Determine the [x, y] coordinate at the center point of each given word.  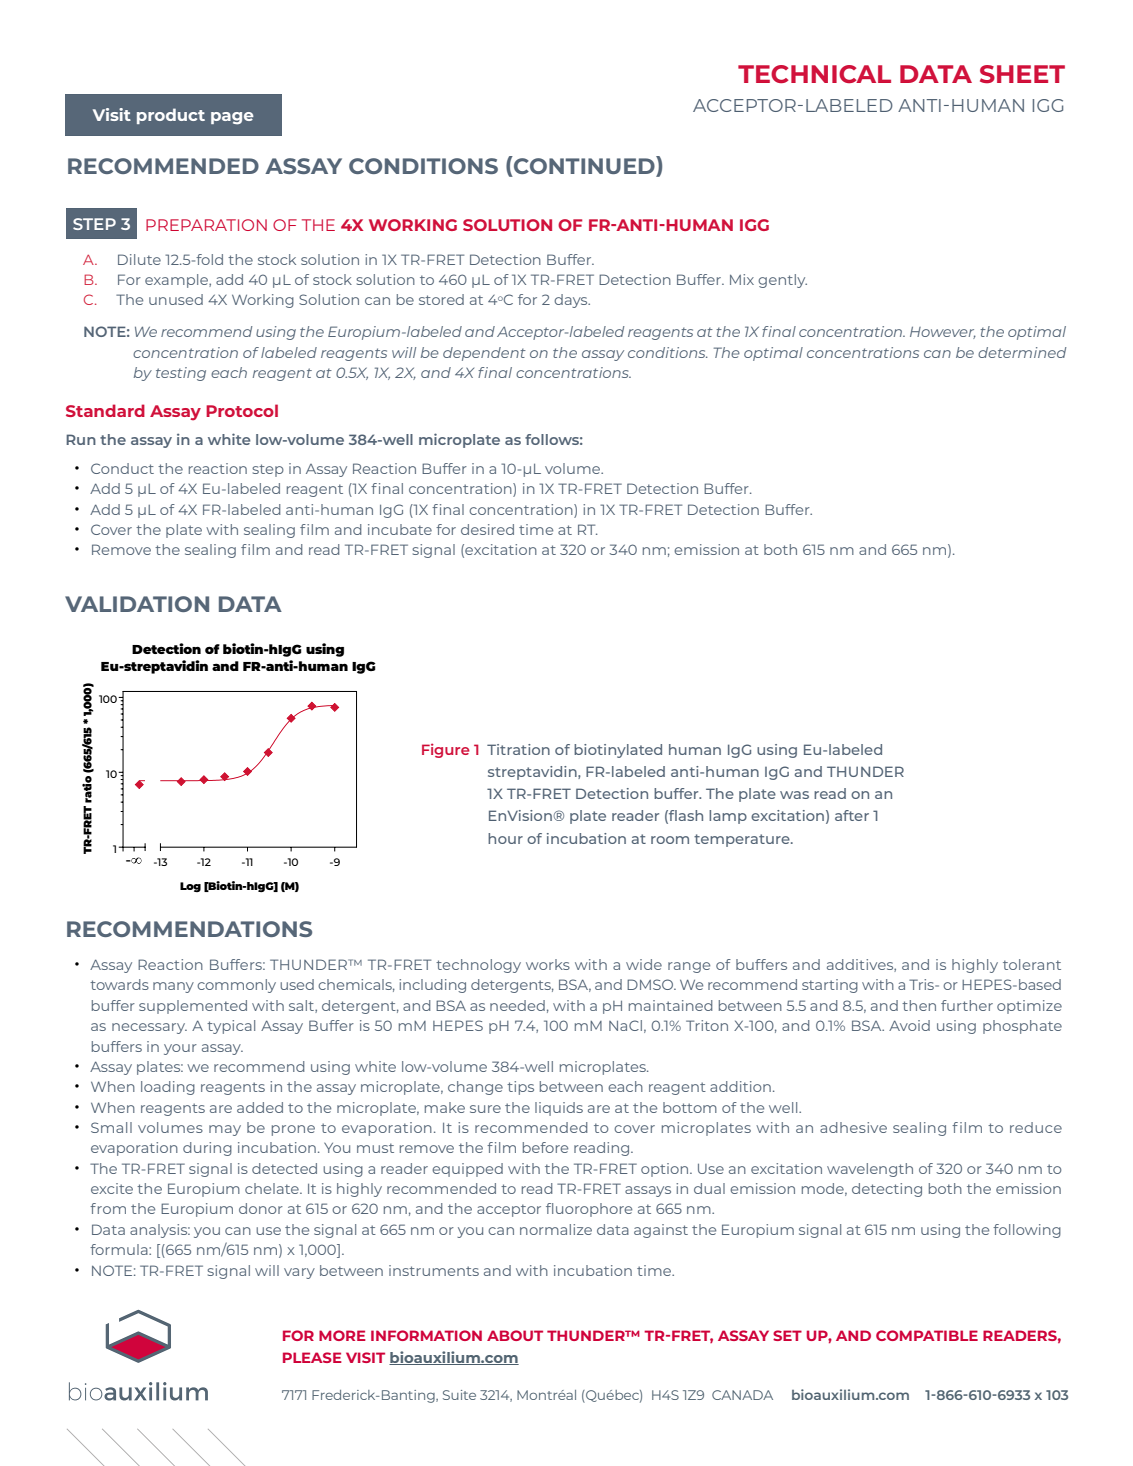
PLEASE [312, 1357]
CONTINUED [584, 166]
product [171, 116]
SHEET [1022, 74]
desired [487, 529]
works [548, 964]
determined [1022, 352]
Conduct [122, 468]
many [173, 987]
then [919, 1005]
